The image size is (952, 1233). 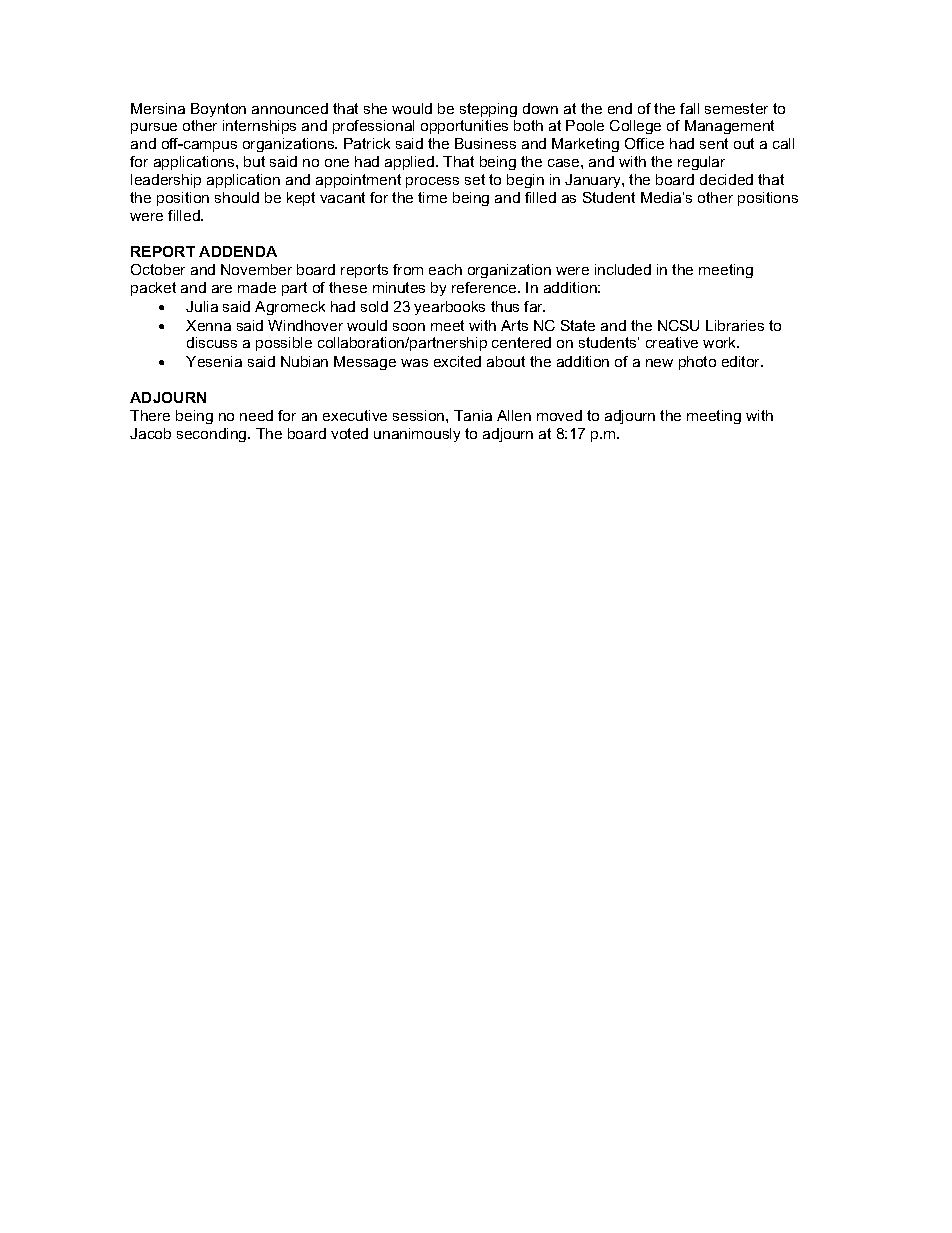 I want to click on Management, so click(x=729, y=127).
